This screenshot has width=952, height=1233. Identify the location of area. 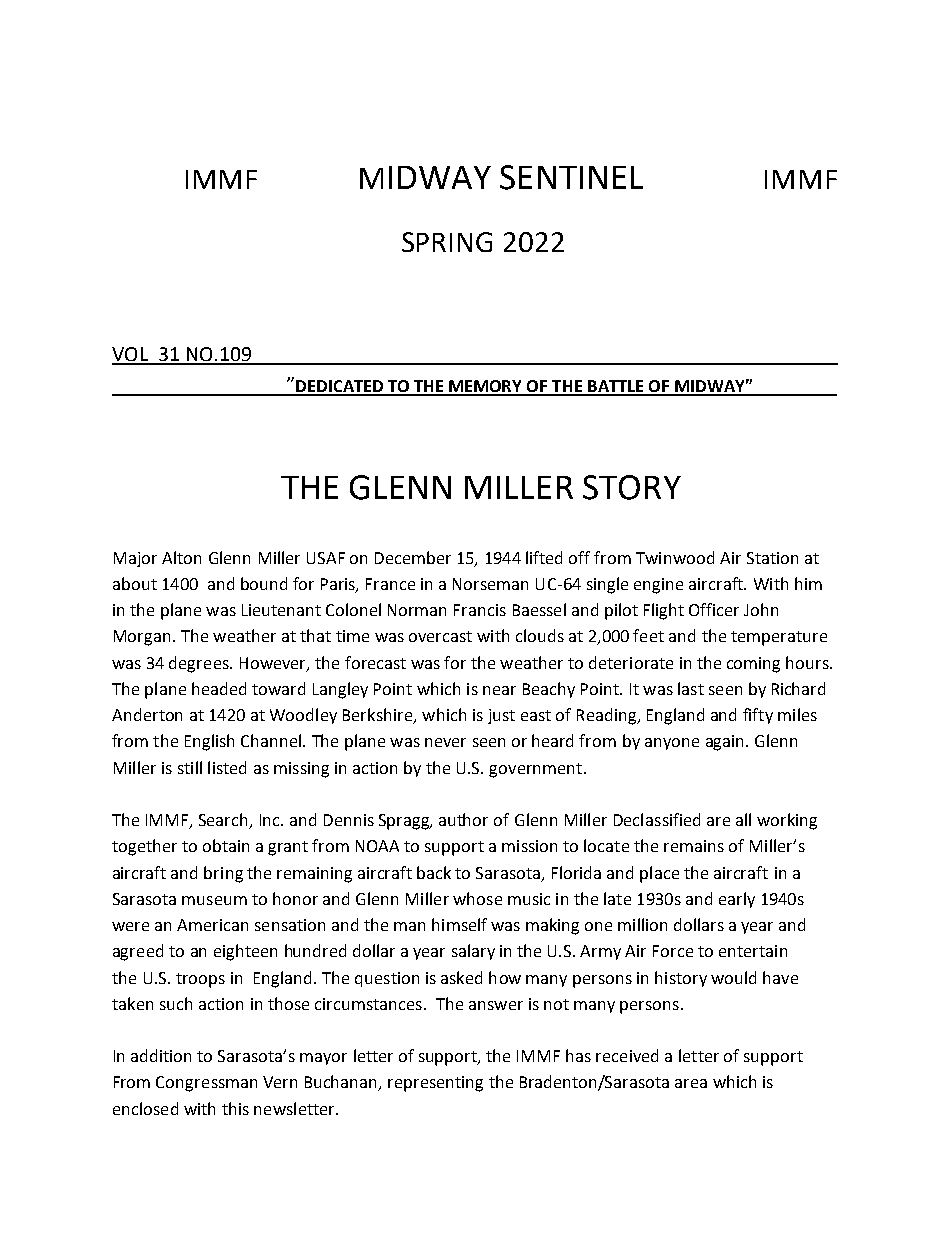
(691, 1083).
